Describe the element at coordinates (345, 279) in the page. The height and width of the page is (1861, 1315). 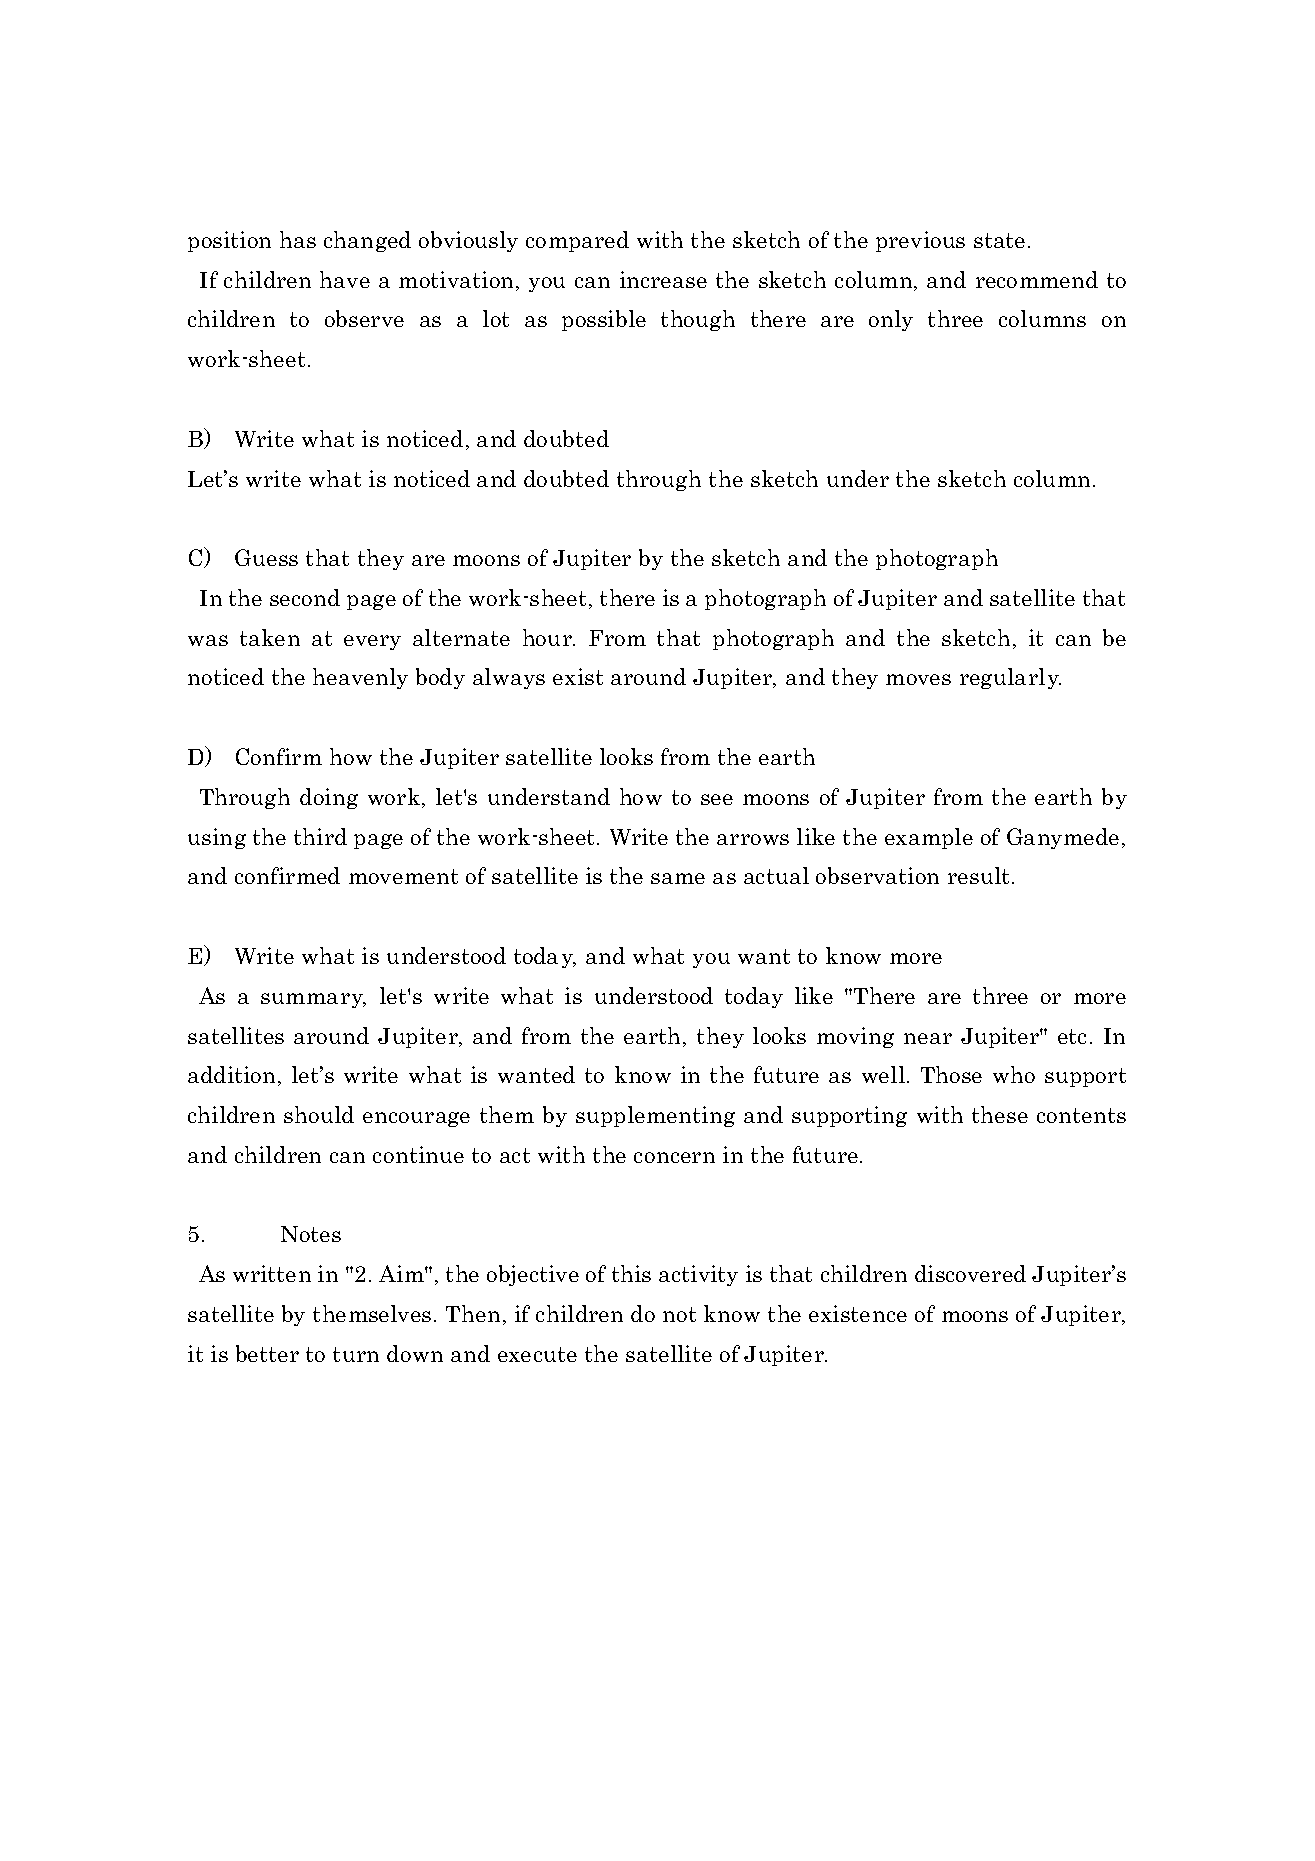
I see `have` at that location.
